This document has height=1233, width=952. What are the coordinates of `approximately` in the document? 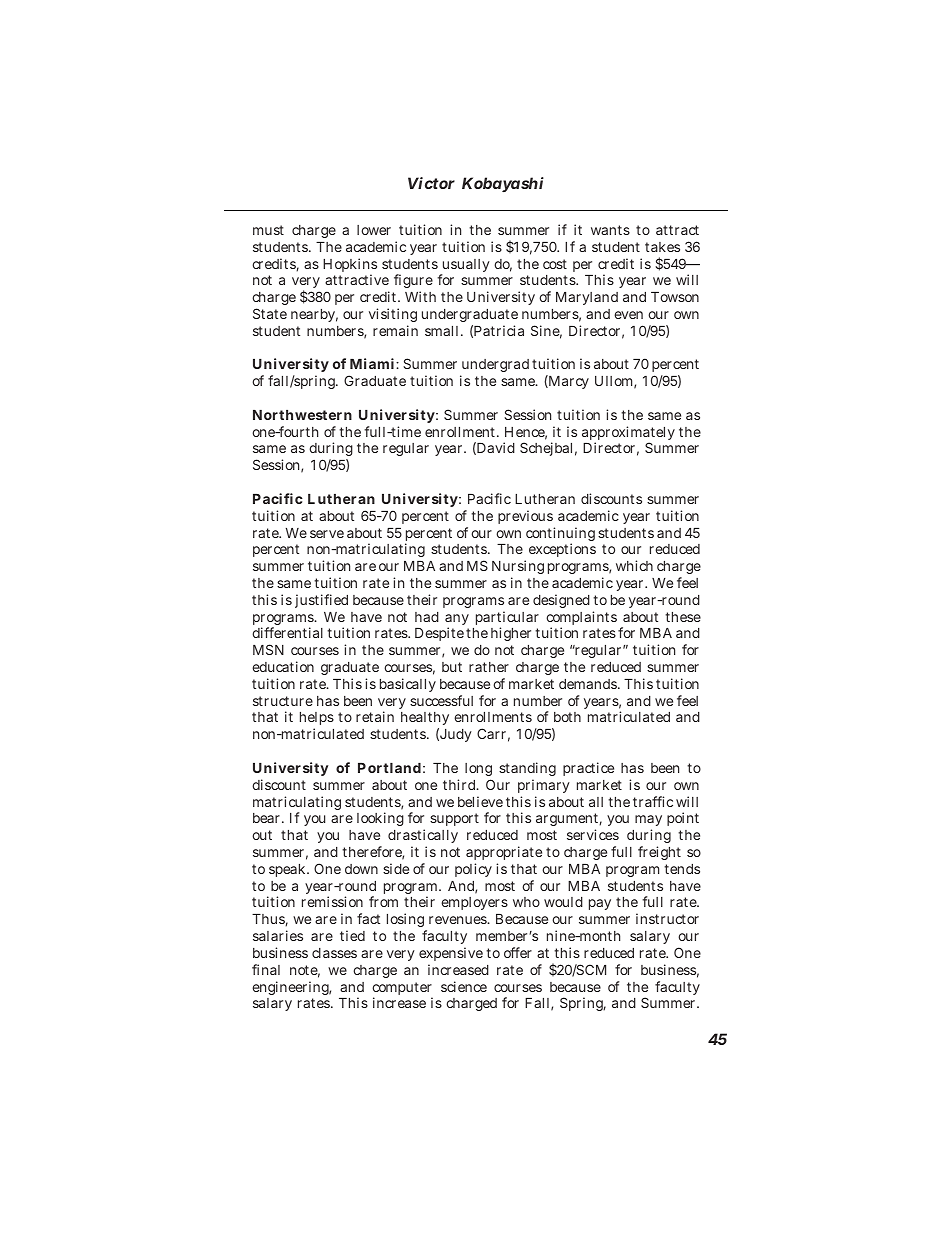 It's located at (628, 434).
